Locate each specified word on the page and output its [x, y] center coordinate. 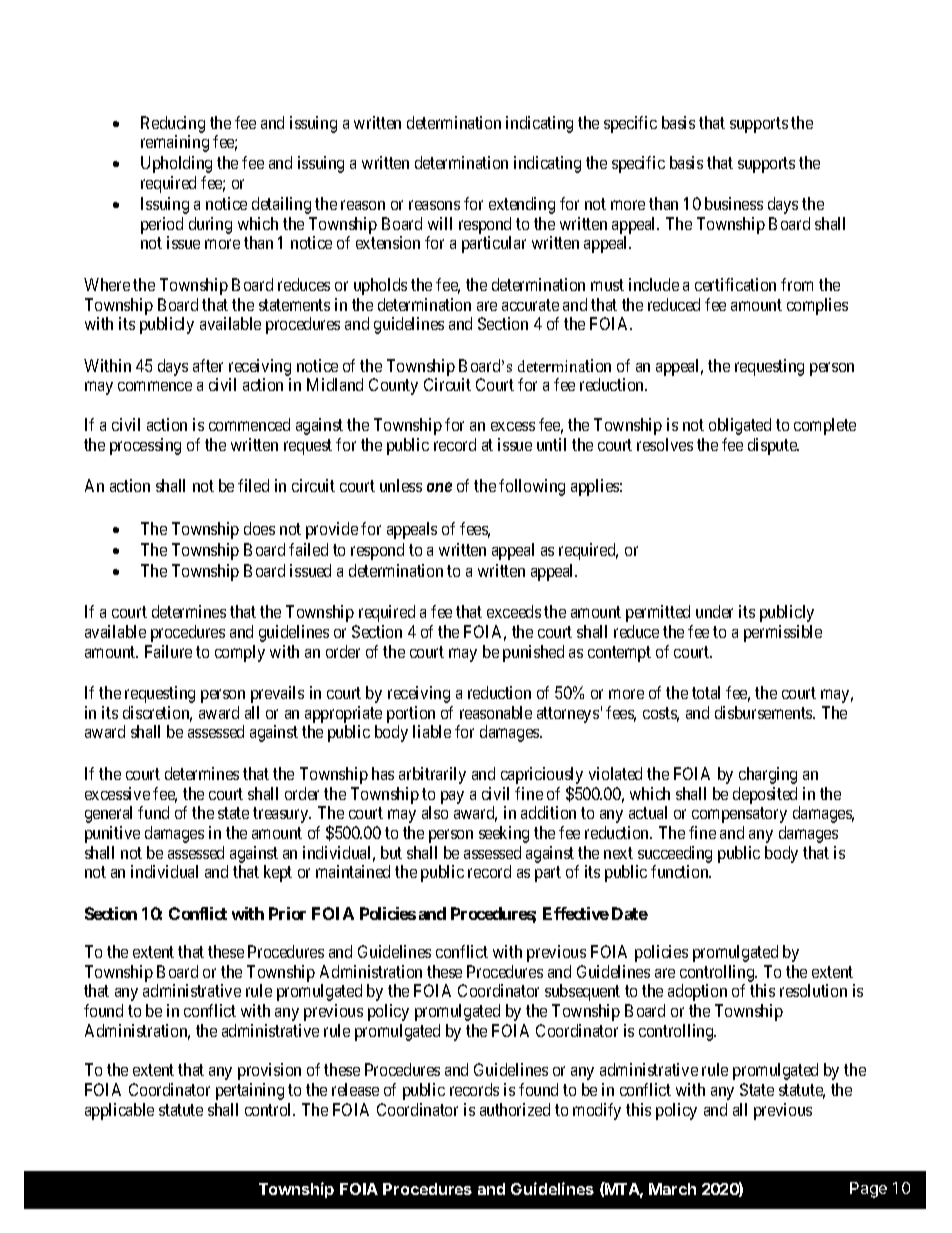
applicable [119, 1111]
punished [533, 653]
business [734, 203]
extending [522, 205]
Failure [168, 651]
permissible [783, 633]
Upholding [176, 164]
